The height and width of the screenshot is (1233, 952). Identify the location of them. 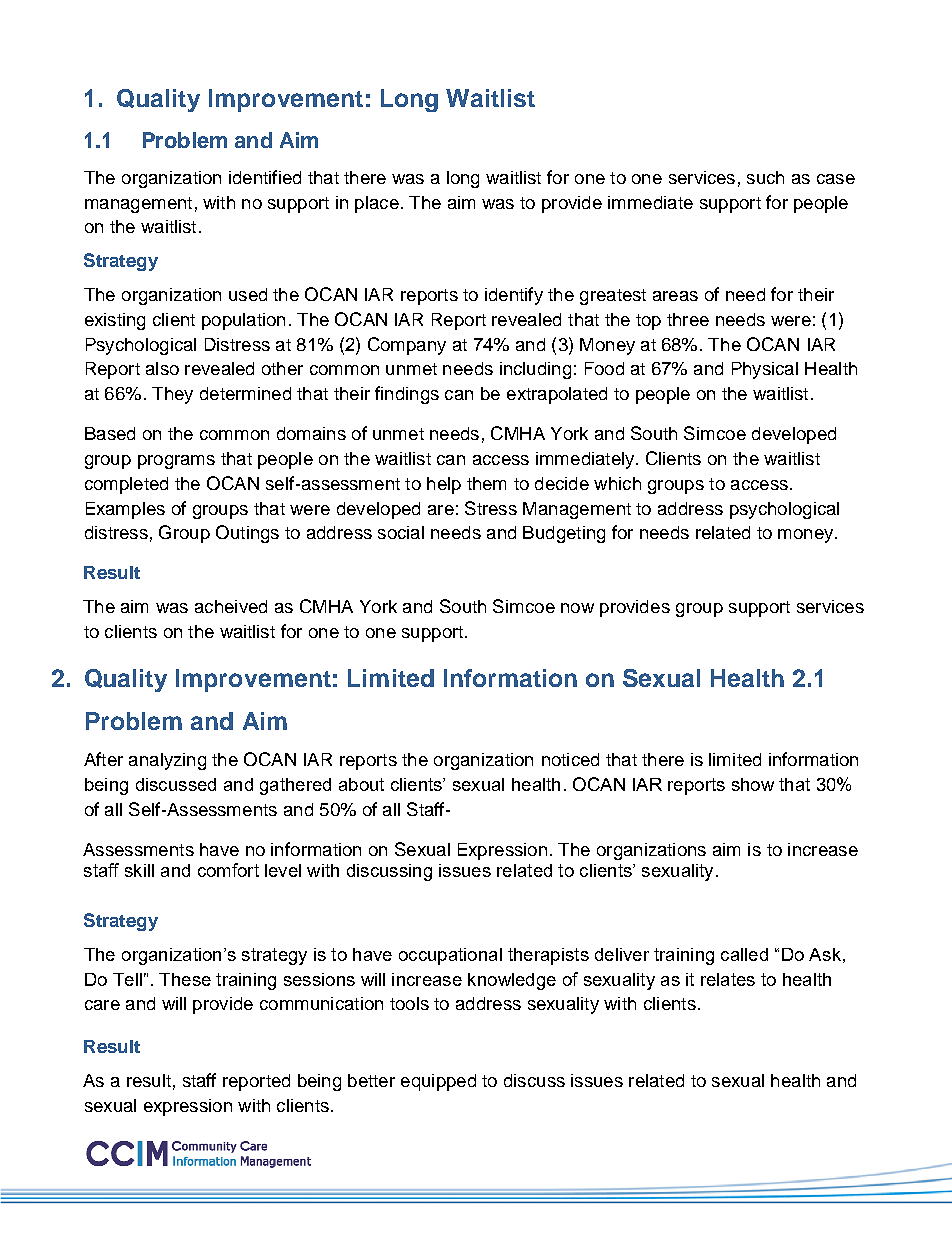
(486, 483).
